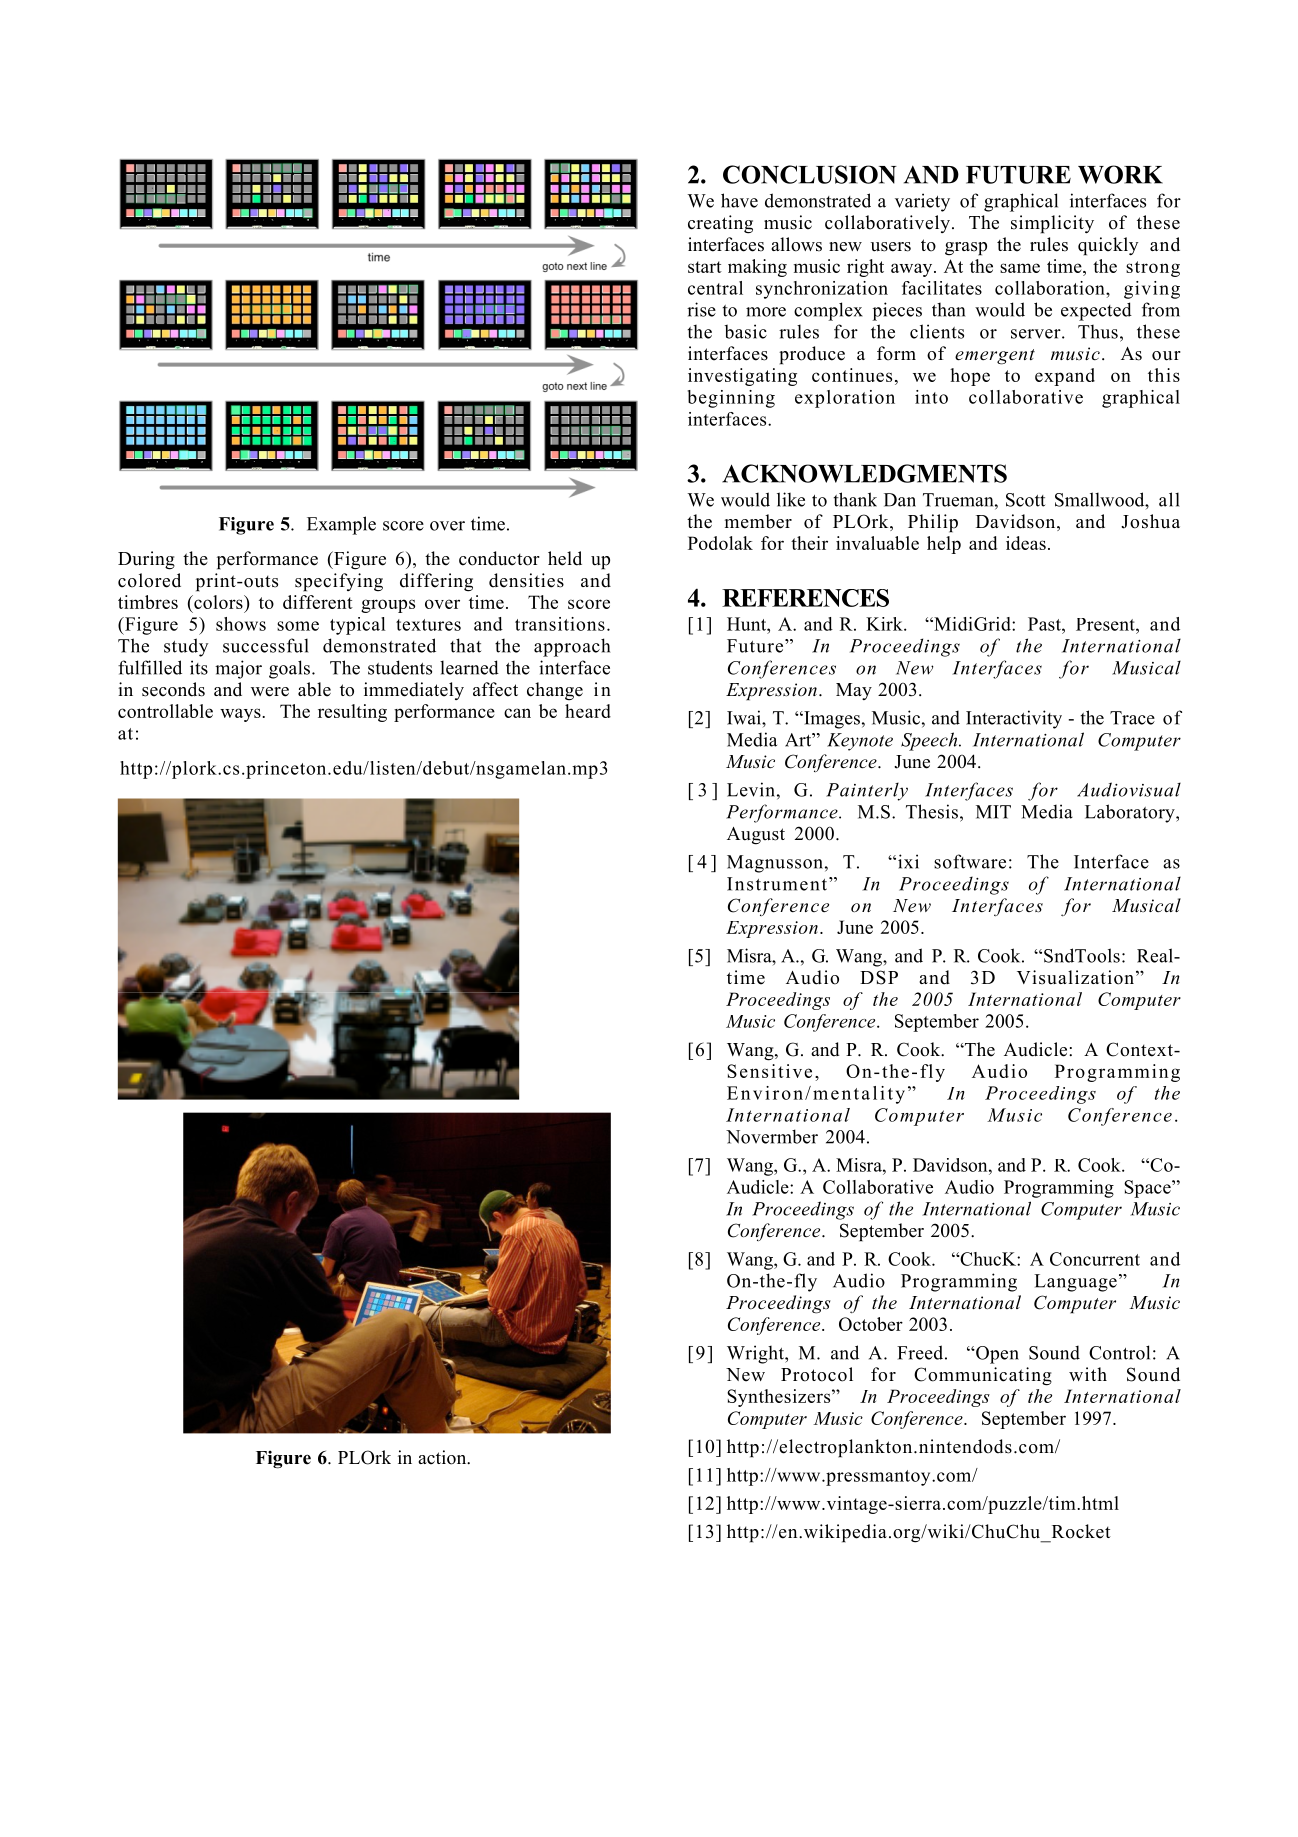 This page has width=1298, height=1837. I want to click on with, so click(1088, 1374).
